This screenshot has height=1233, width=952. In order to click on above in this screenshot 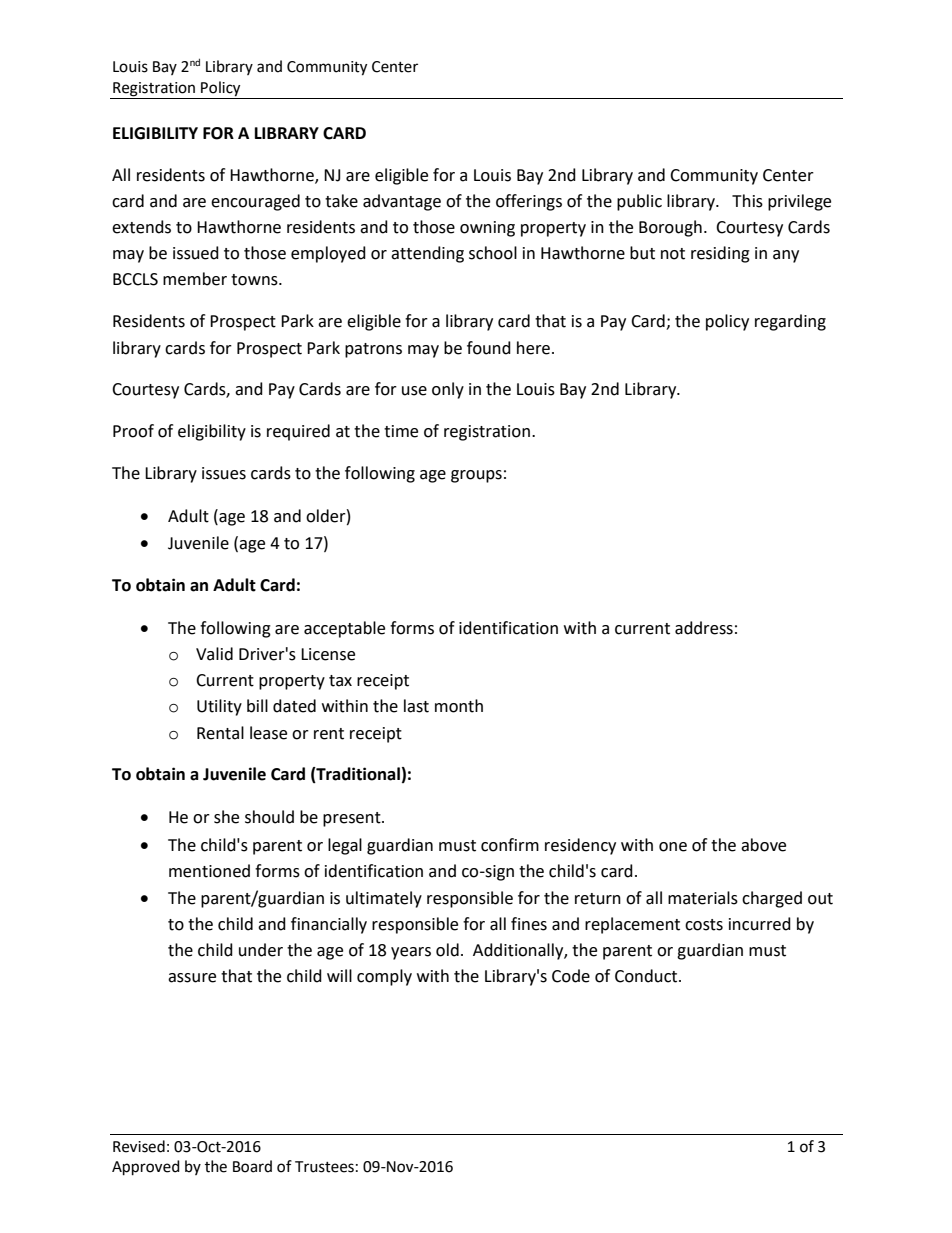, I will do `click(763, 845)`.
